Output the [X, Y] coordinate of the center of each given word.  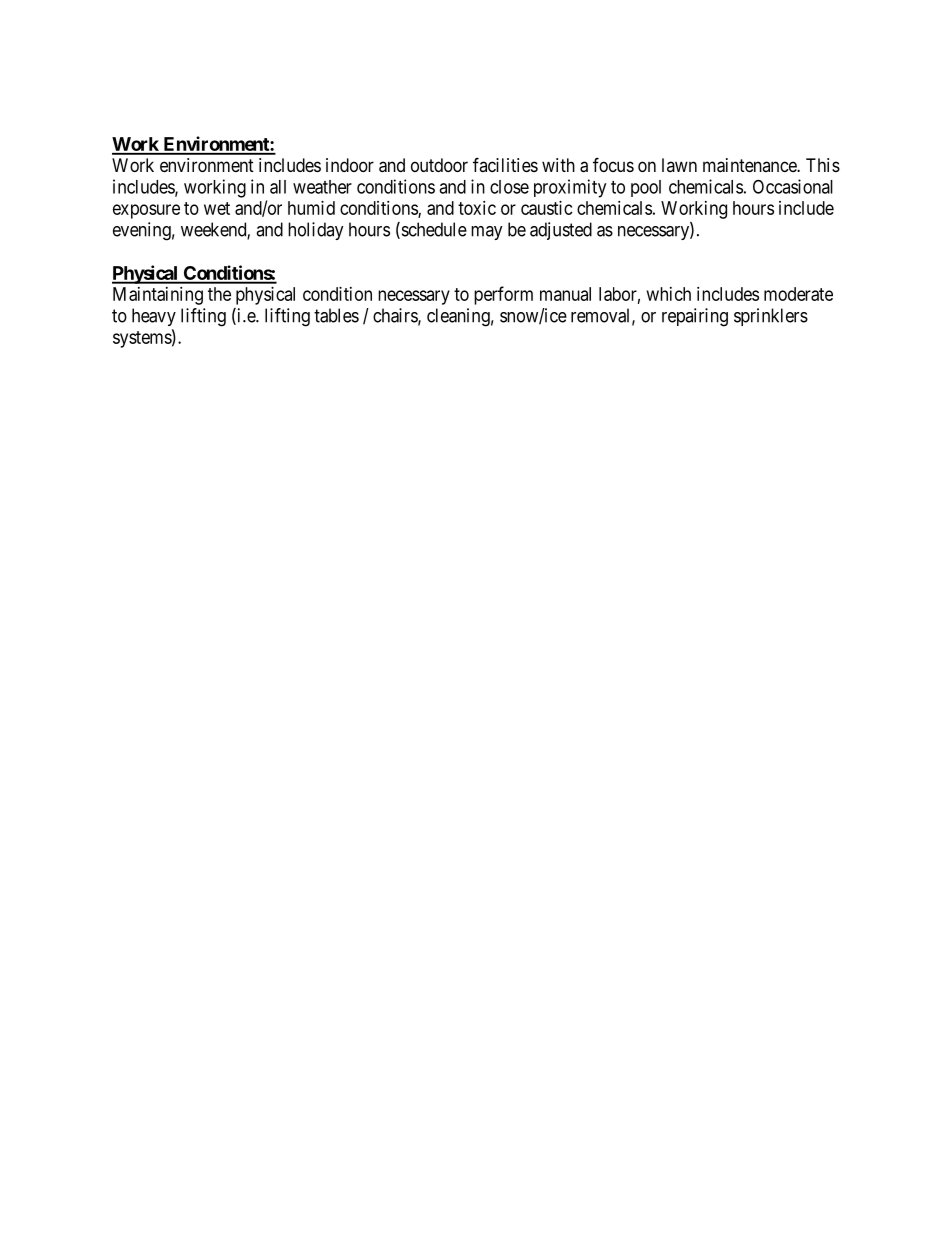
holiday [316, 231]
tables [336, 315]
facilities [505, 164]
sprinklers [771, 317]
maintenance [750, 165]
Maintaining [158, 296]
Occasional [793, 186]
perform [503, 295]
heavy [154, 317]
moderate [798, 294]
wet [217, 208]
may [487, 233]
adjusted [561, 231]
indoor [350, 165]
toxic [477, 208]
